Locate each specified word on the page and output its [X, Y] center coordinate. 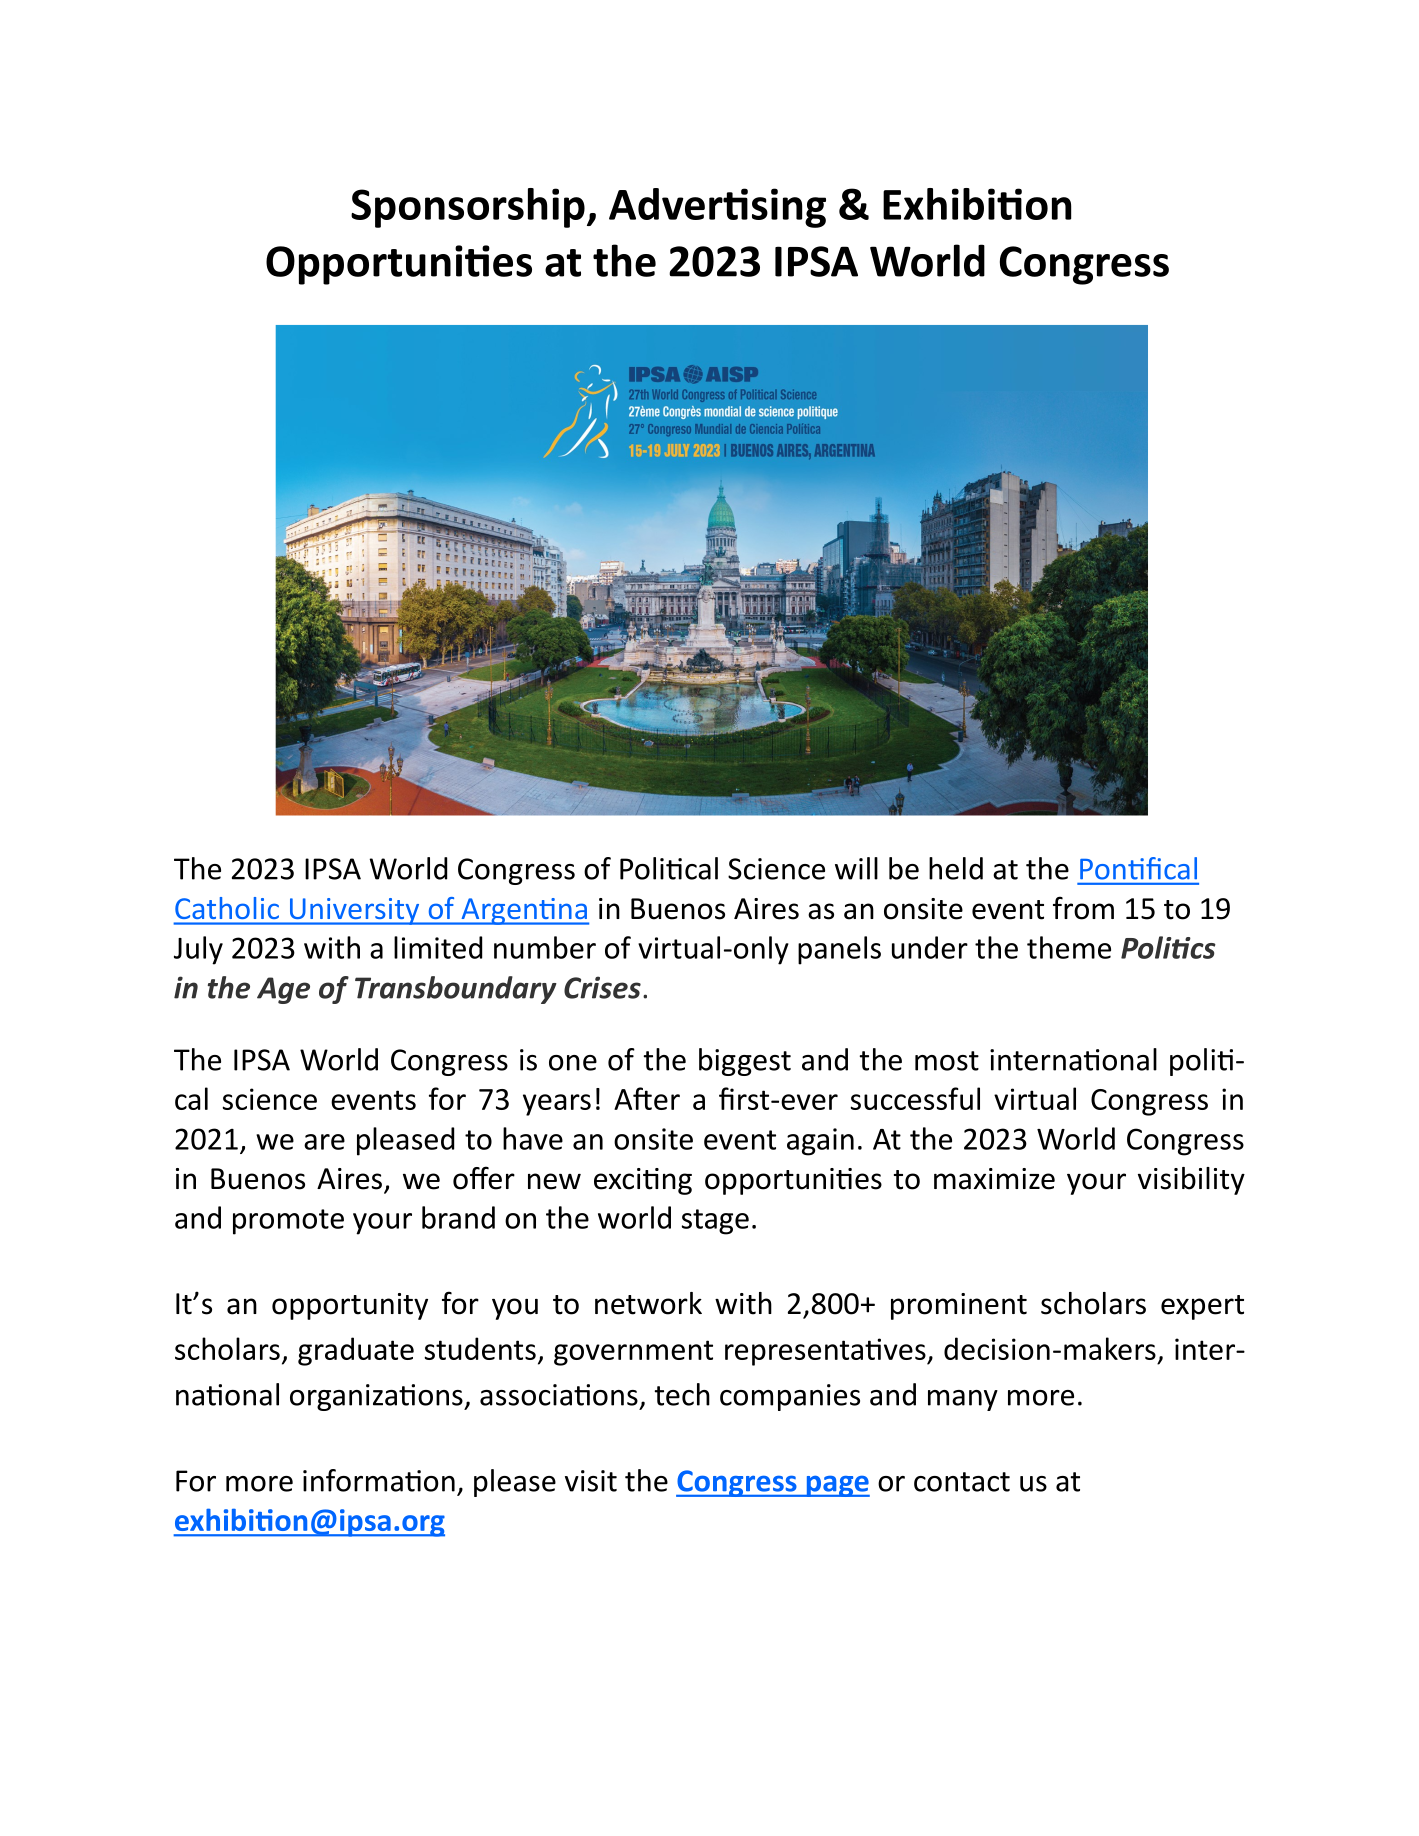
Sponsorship [468, 208]
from [1083, 908]
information [379, 1480]
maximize [994, 1179]
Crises [602, 987]
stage [715, 1222]
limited [438, 947]
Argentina [524, 911]
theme [1069, 947]
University [354, 911]
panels [839, 950]
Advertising [717, 208]
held [956, 868]
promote [288, 1222]
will [856, 868]
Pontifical [1138, 868]
